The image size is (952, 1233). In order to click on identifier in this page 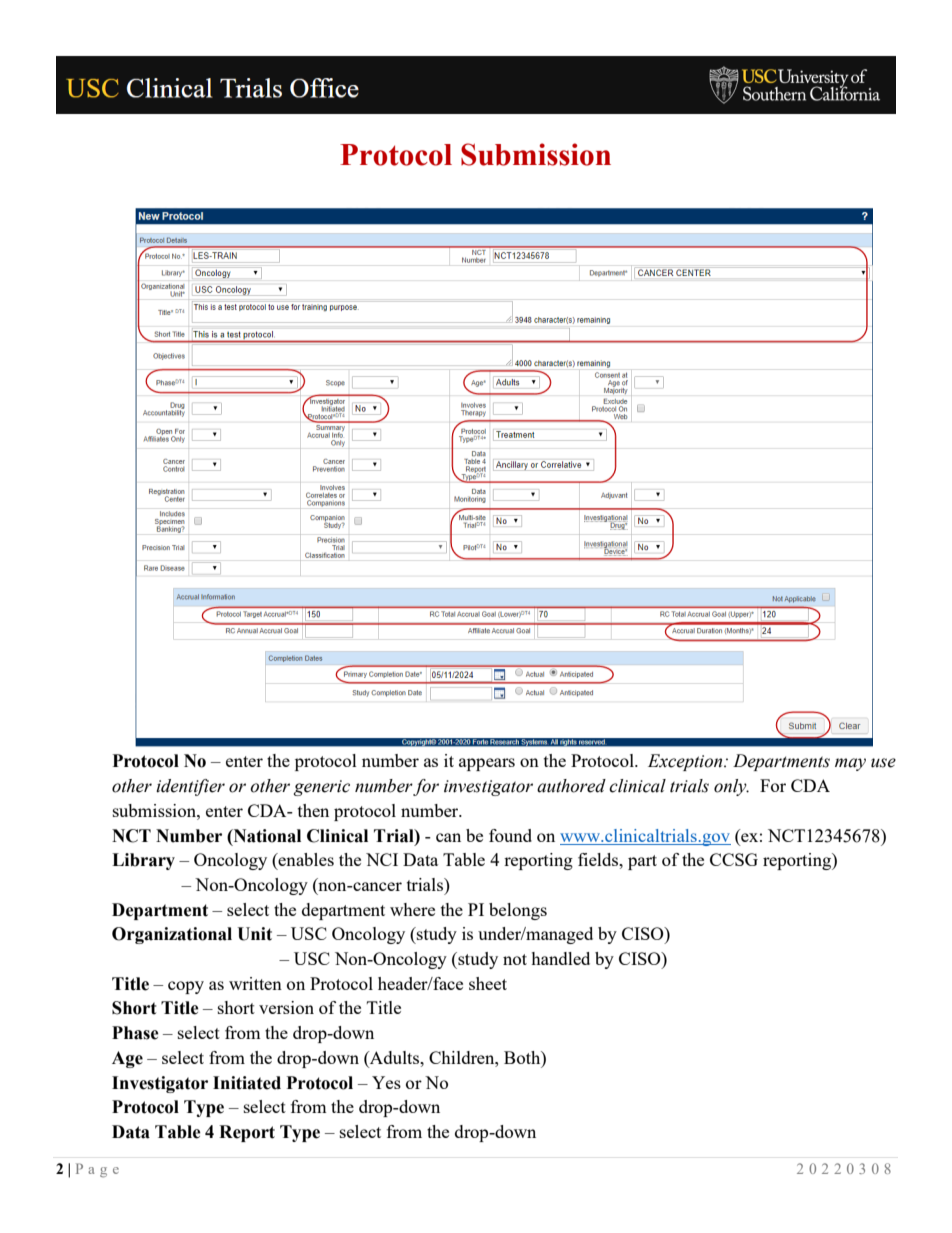, I will do `click(190, 787)`.
